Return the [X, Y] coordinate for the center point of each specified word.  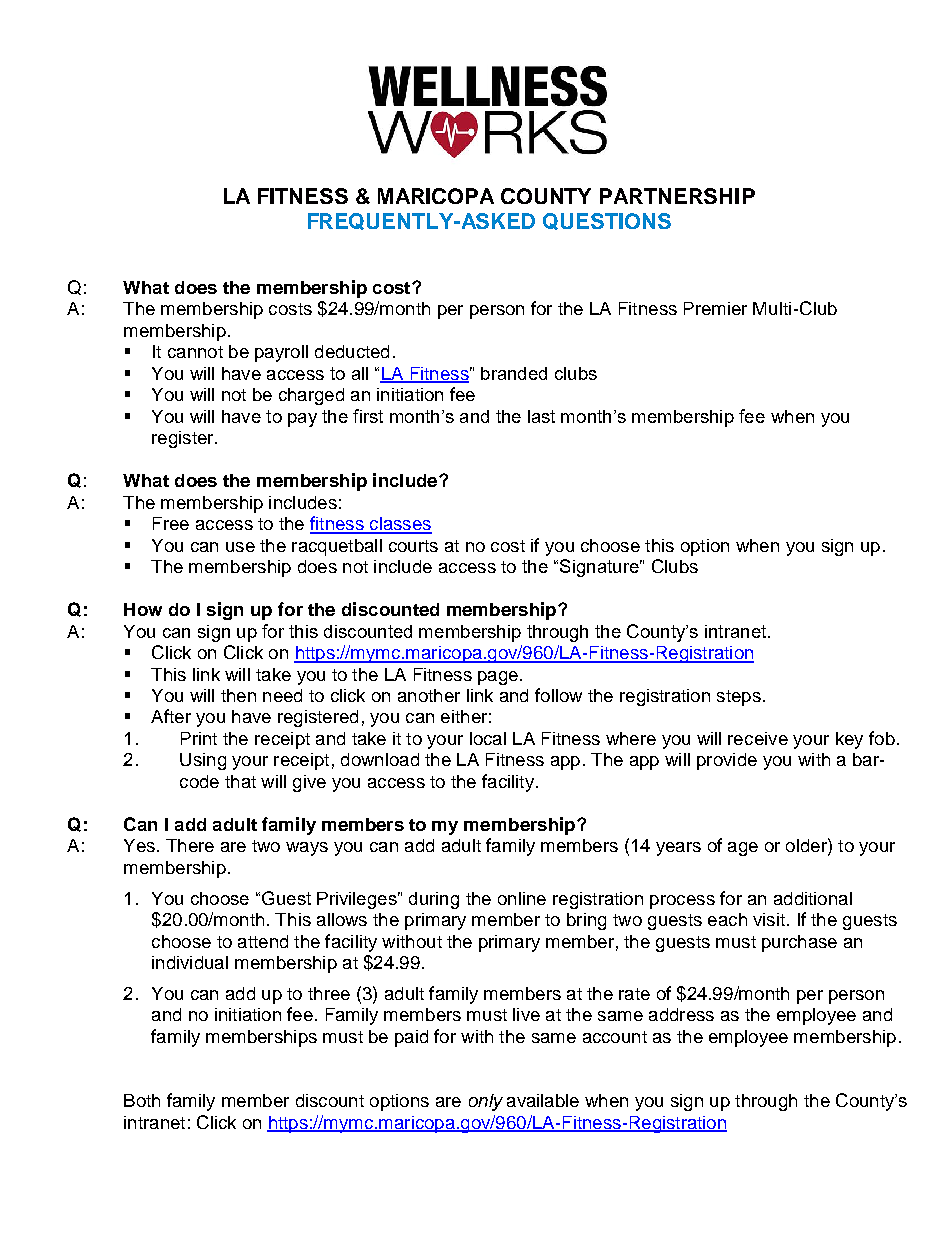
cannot [195, 352]
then [238, 695]
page [498, 678]
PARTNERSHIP [677, 196]
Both [142, 1100]
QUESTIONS [607, 221]
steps [739, 698]
